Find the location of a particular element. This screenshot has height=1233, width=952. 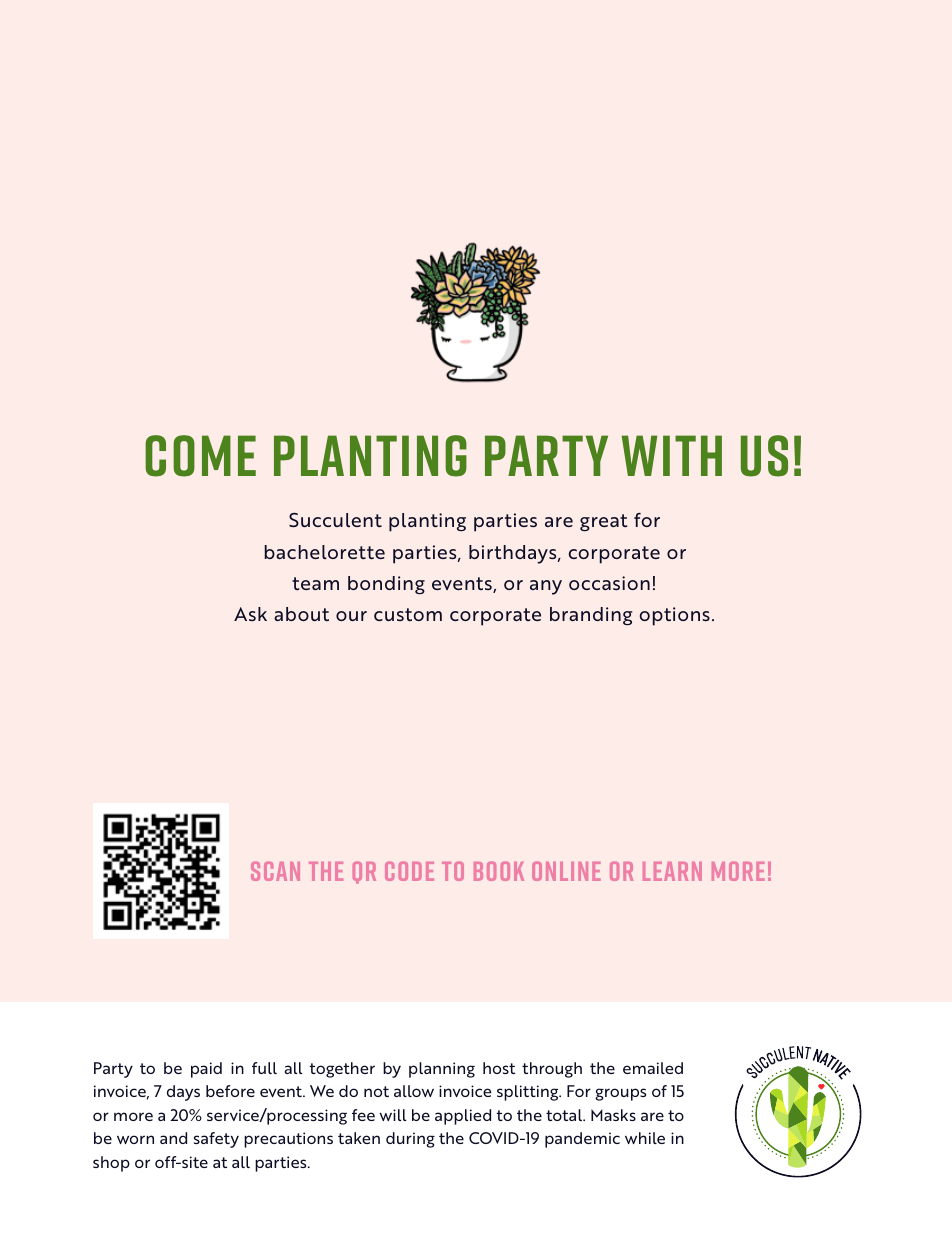

Scan is located at coordinates (275, 871).
